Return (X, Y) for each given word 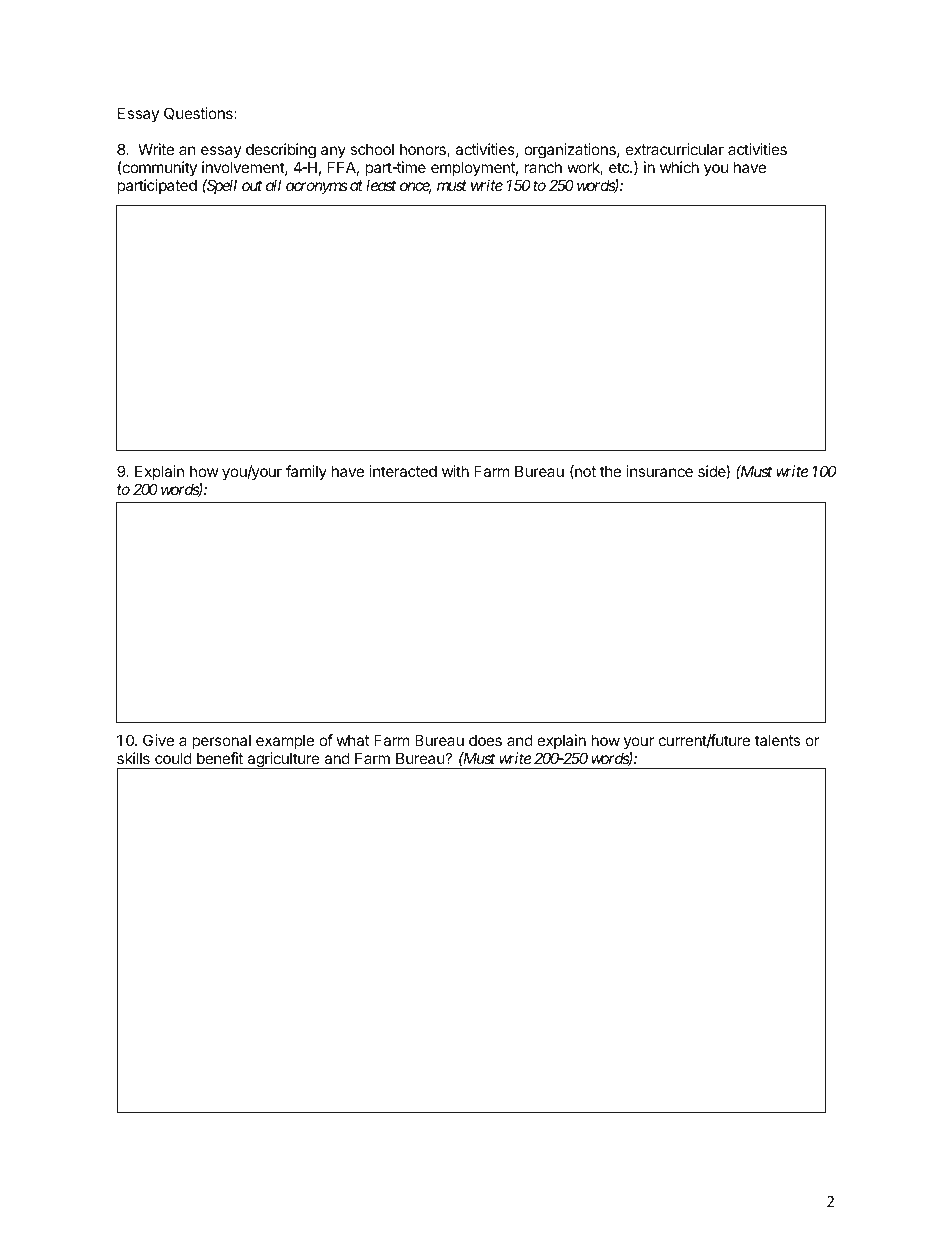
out (252, 185)
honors (424, 150)
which (679, 167)
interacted (403, 471)
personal (221, 741)
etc (620, 167)
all (273, 185)
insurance (660, 471)
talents (777, 740)
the (610, 471)
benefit (220, 758)
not (584, 472)
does (485, 740)
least (381, 185)
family (306, 472)
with (455, 471)
